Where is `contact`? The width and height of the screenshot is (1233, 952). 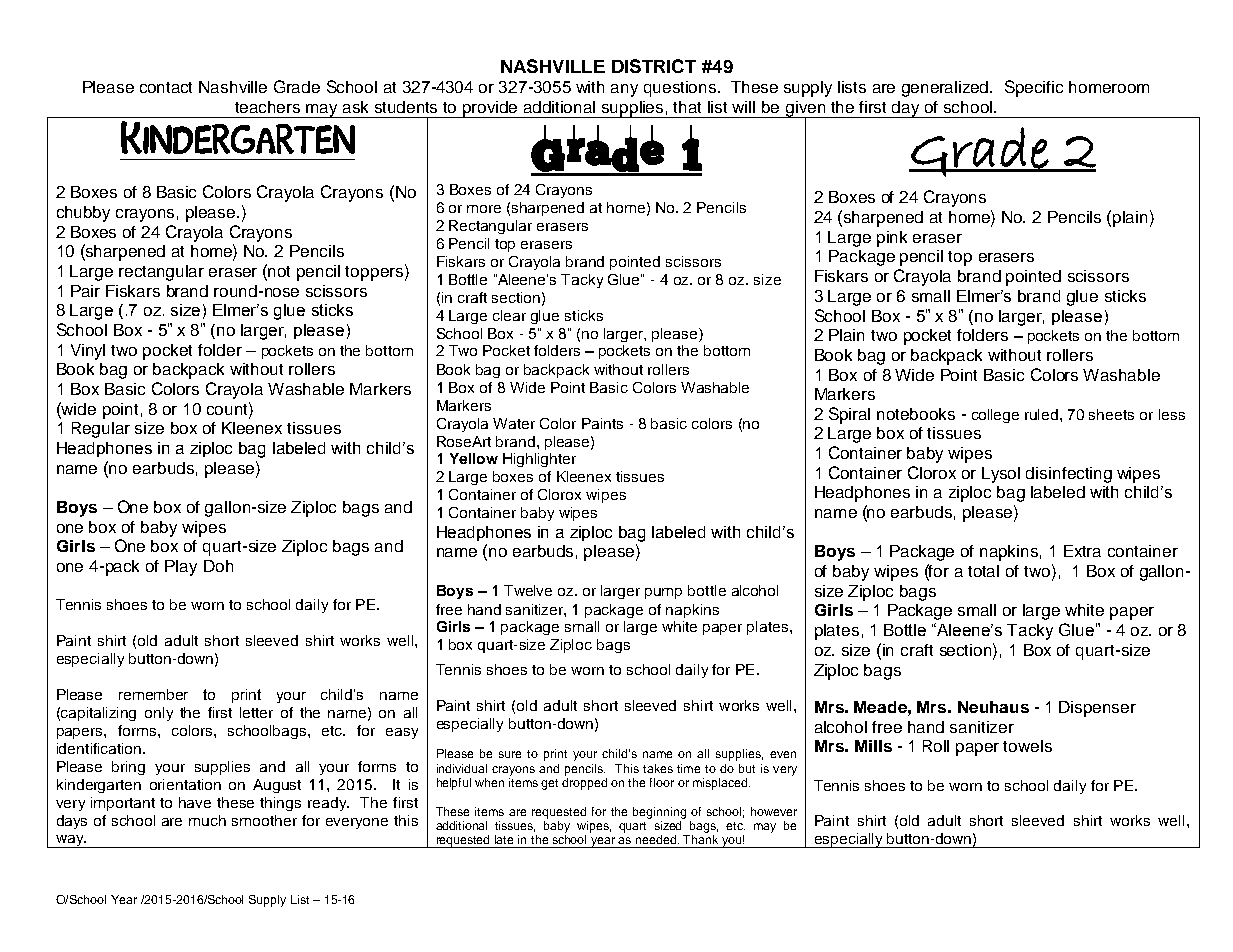
contact is located at coordinates (166, 87).
